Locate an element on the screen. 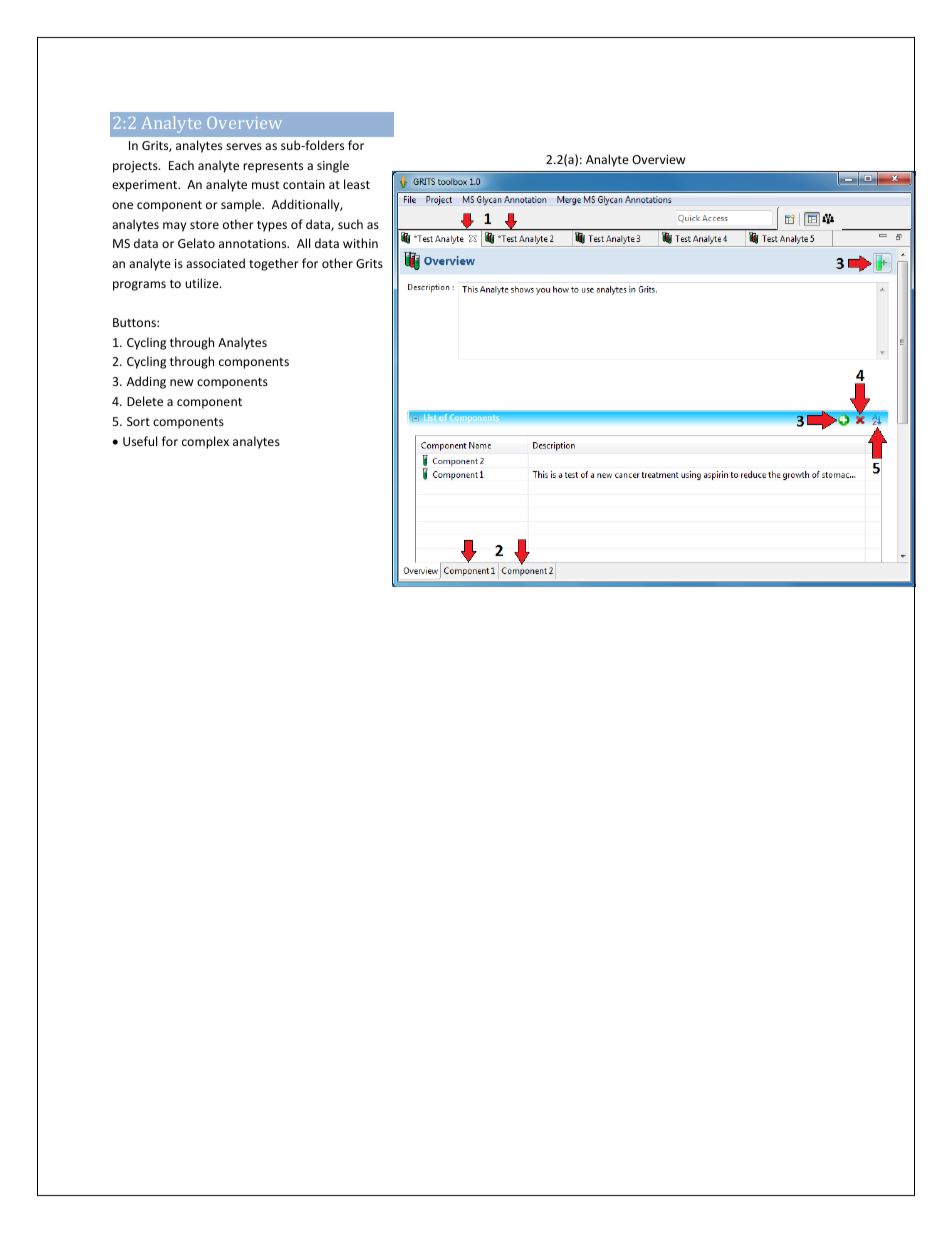 This screenshot has height=1233, width=952. new is located at coordinates (181, 382).
